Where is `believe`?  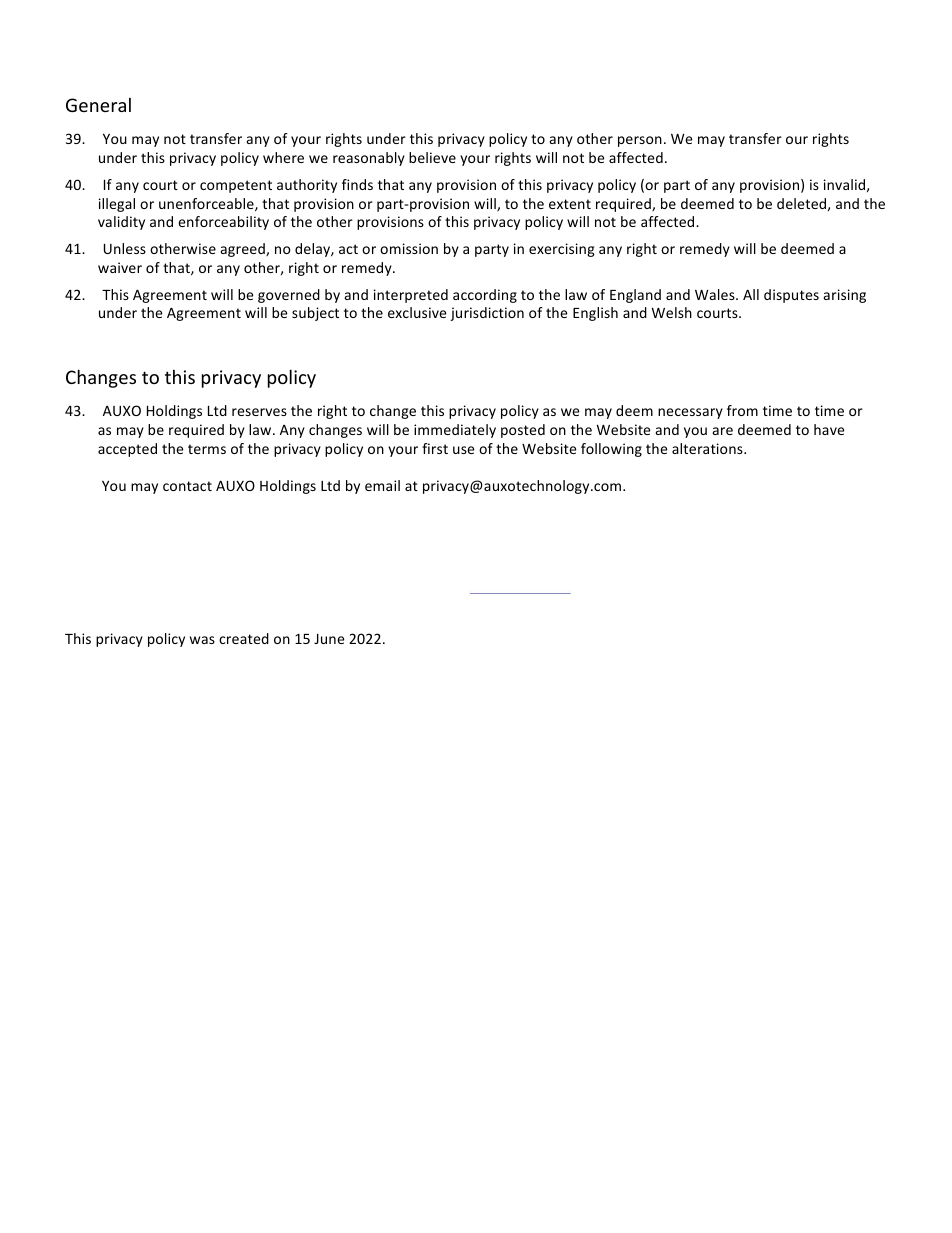 believe is located at coordinates (432, 157).
